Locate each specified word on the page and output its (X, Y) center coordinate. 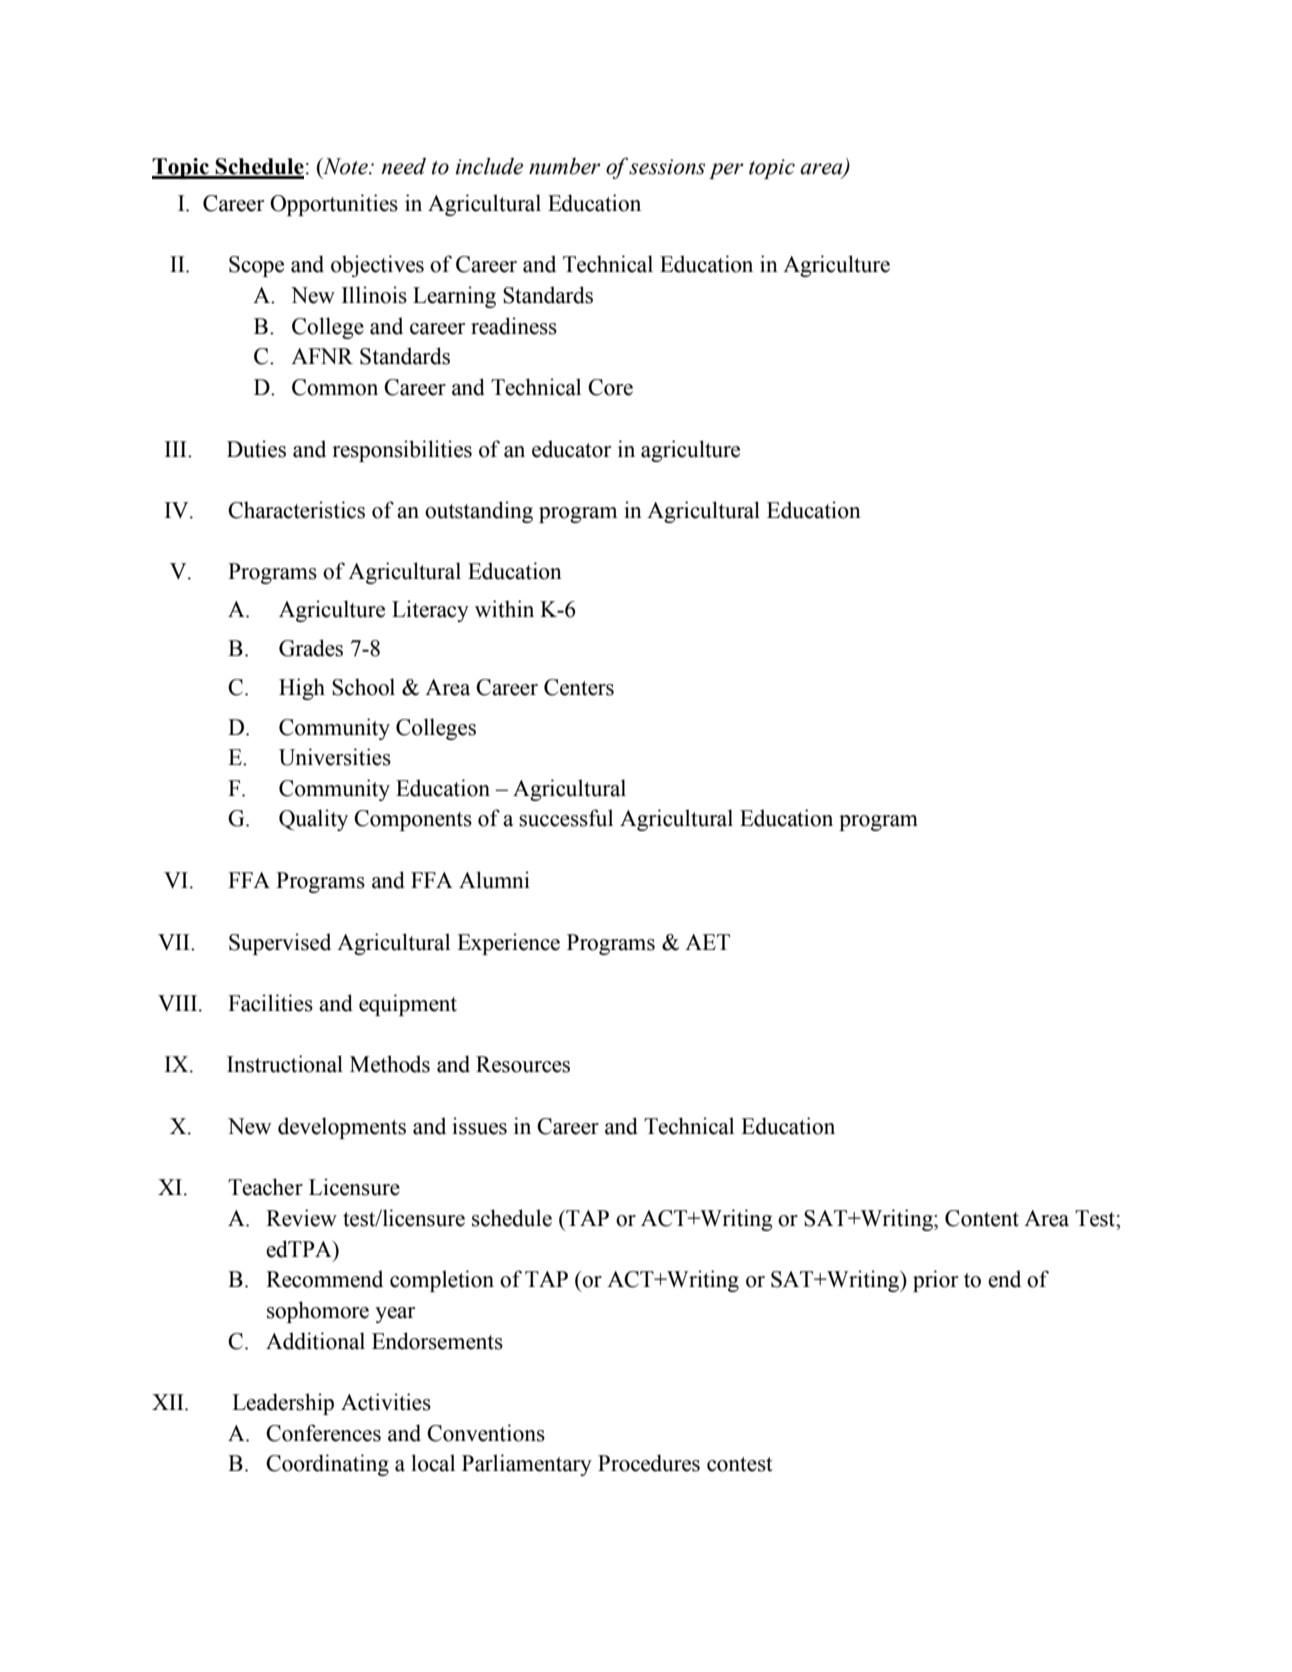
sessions (667, 167)
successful (566, 818)
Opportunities (334, 205)
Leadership (283, 1404)
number (565, 166)
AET (707, 942)
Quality (313, 820)
